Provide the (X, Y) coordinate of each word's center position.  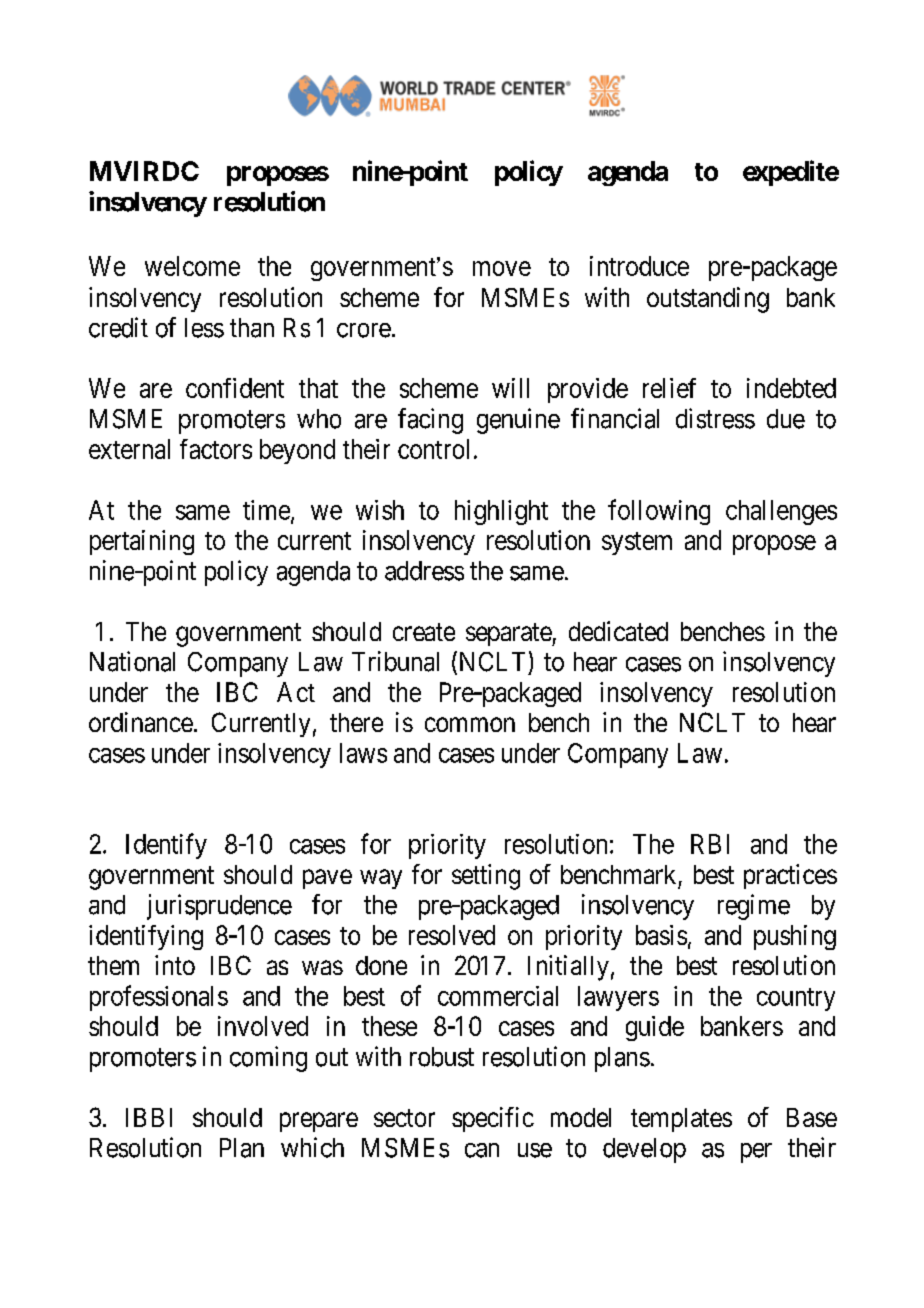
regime (754, 907)
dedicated (618, 631)
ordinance (141, 722)
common (470, 724)
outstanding (708, 300)
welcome (192, 266)
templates (681, 1120)
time (266, 510)
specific (493, 1119)
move (502, 268)
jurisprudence (219, 907)
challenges (781, 512)
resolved (452, 935)
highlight (501, 512)
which (312, 1147)
